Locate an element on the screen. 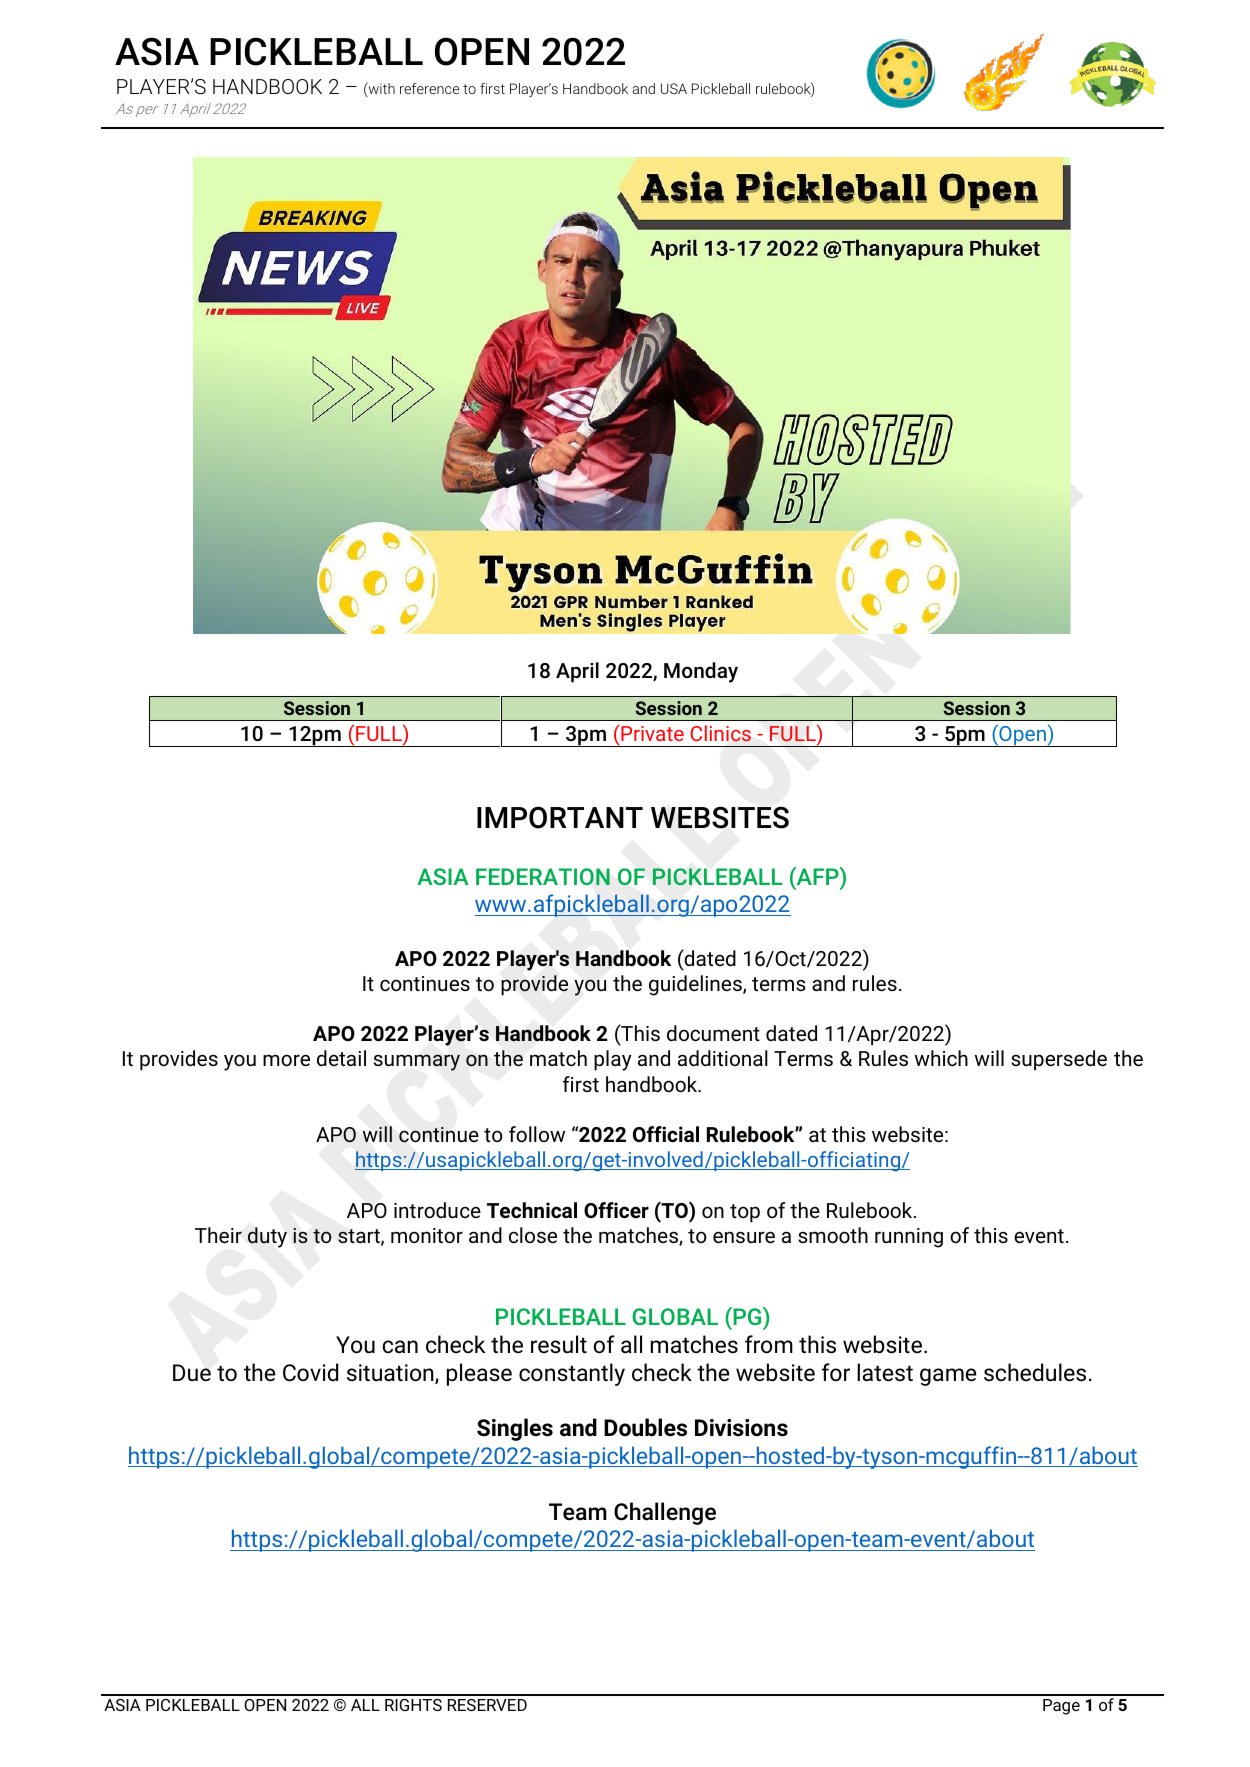 This screenshot has height=1767, width=1250. Monday is located at coordinates (701, 672).
